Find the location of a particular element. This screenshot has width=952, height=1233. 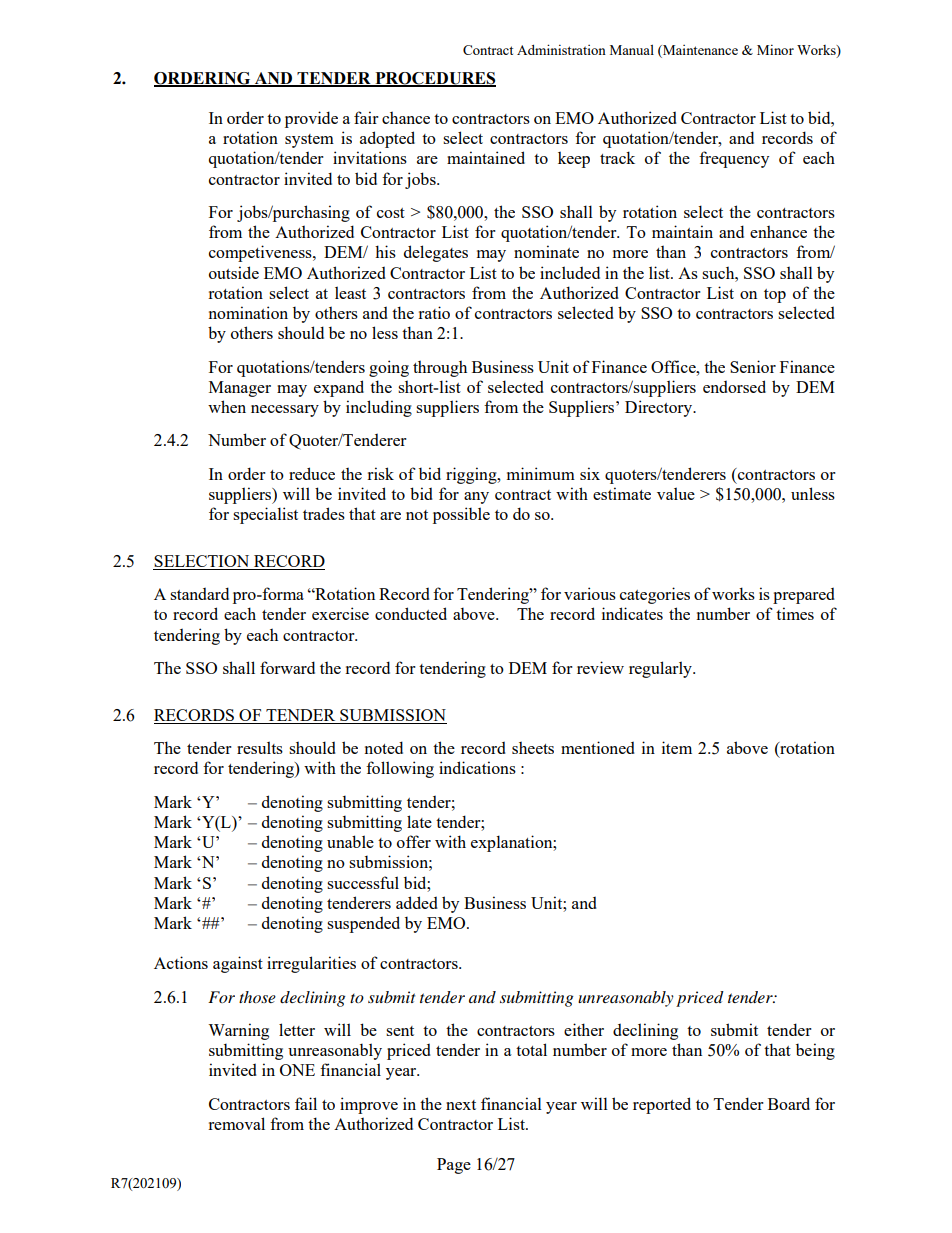

results is located at coordinates (260, 747).
